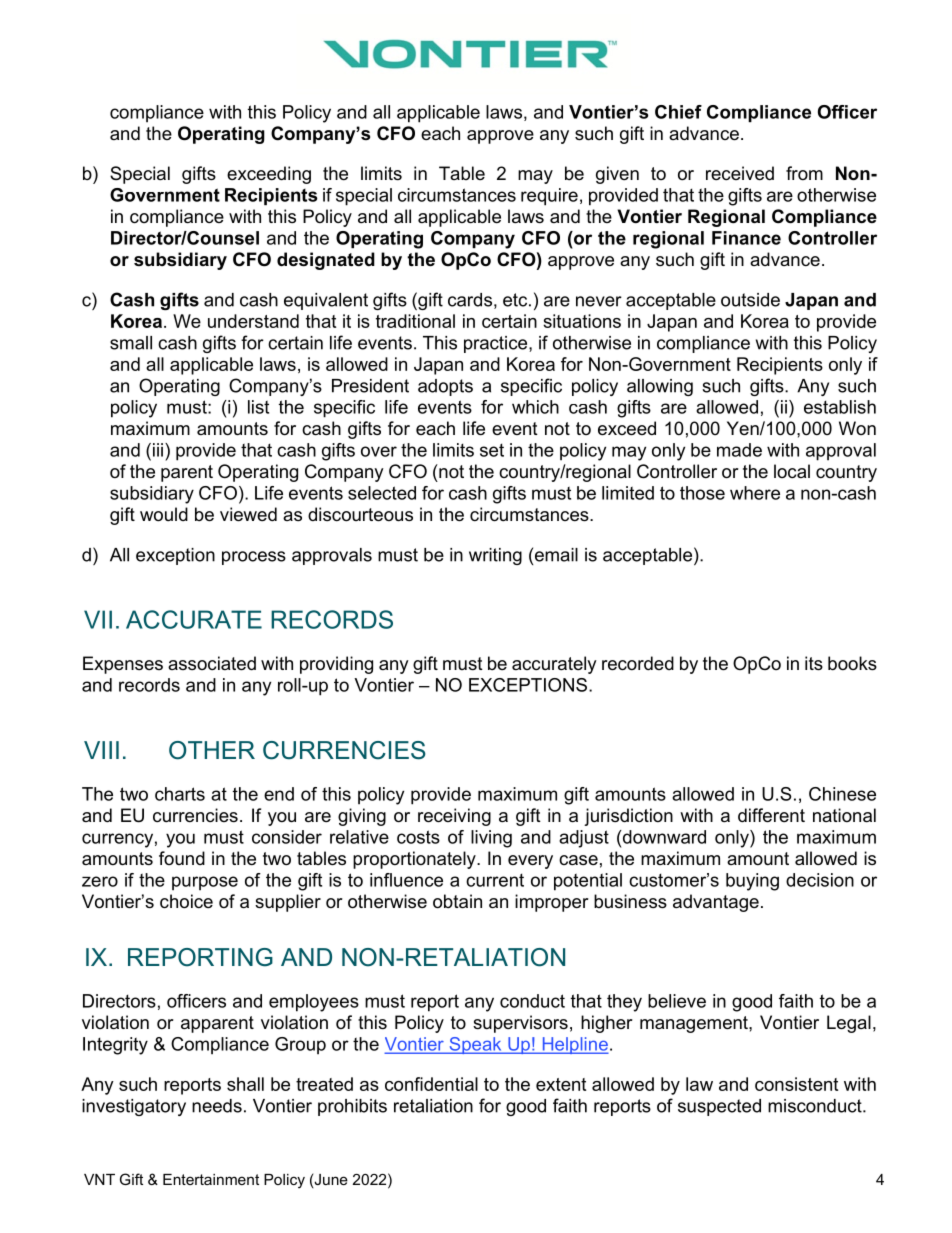 The height and width of the screenshot is (1233, 952). Describe the element at coordinates (212, 663) in the screenshot. I see `associated` at that location.
